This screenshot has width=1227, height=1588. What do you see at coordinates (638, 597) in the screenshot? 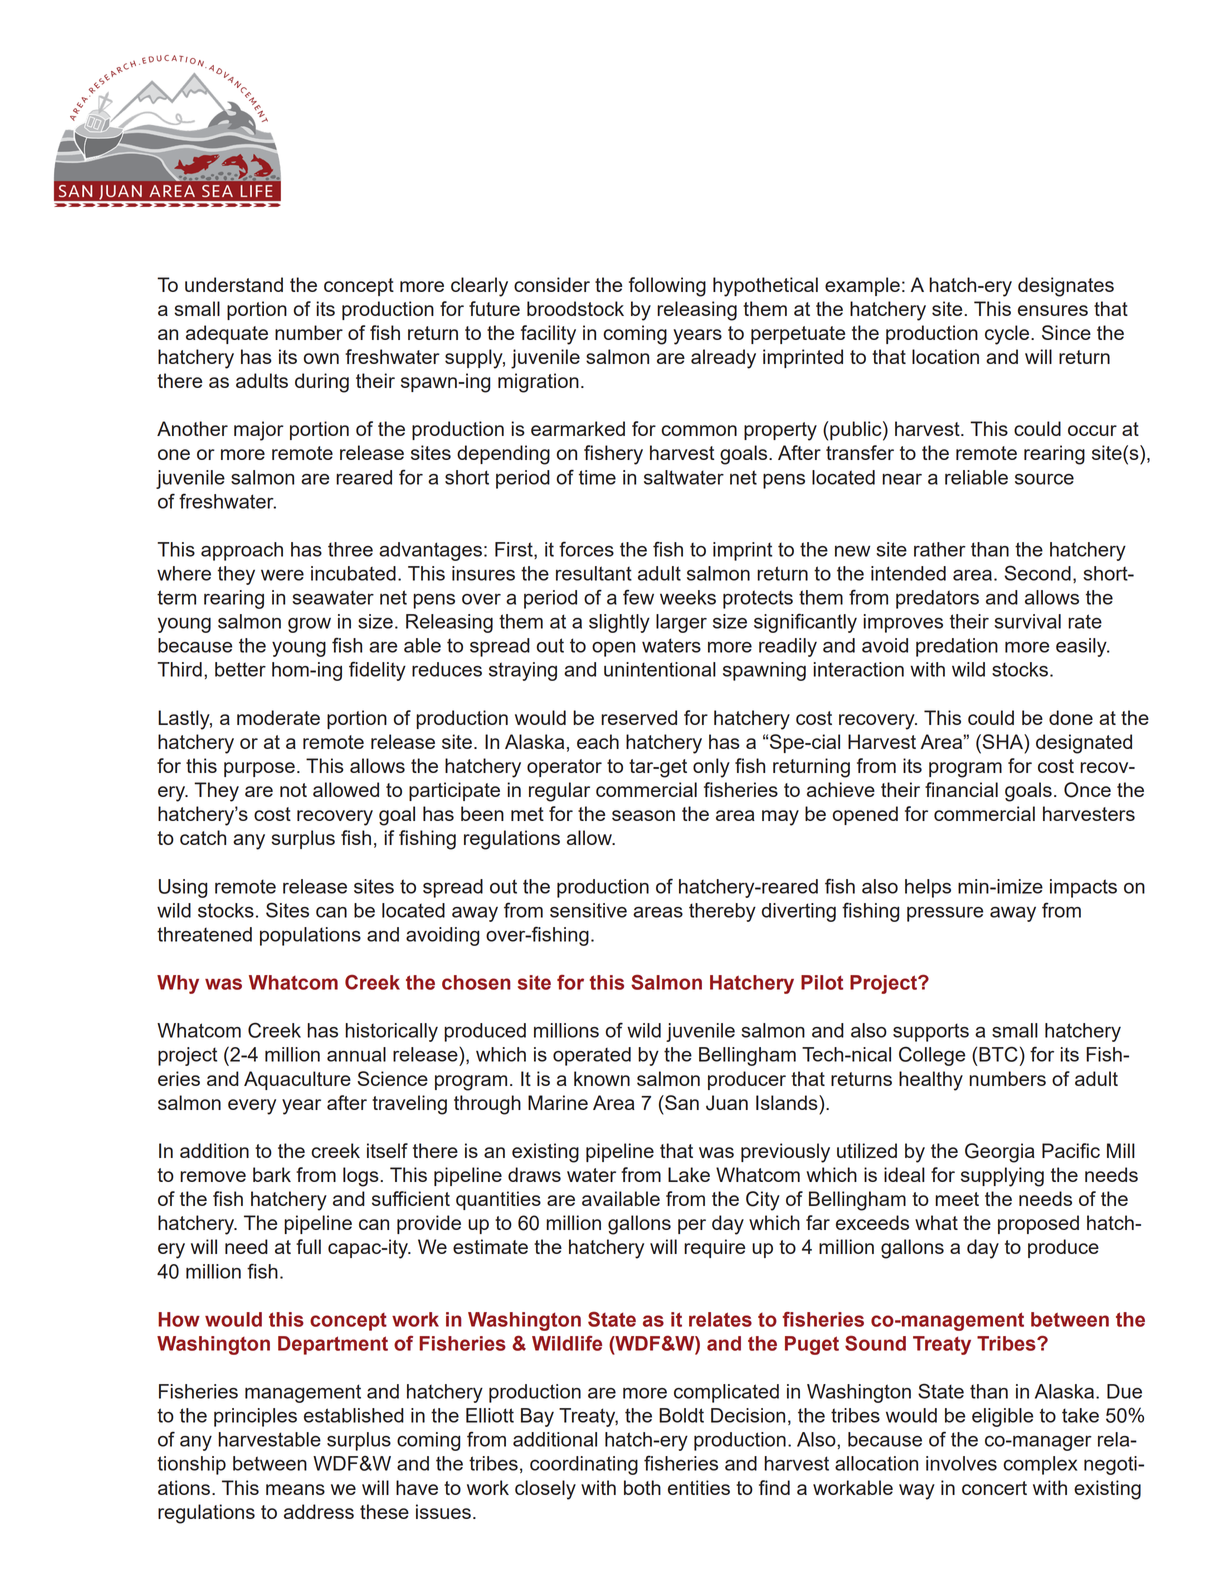
I see `few` at bounding box center [638, 597].
